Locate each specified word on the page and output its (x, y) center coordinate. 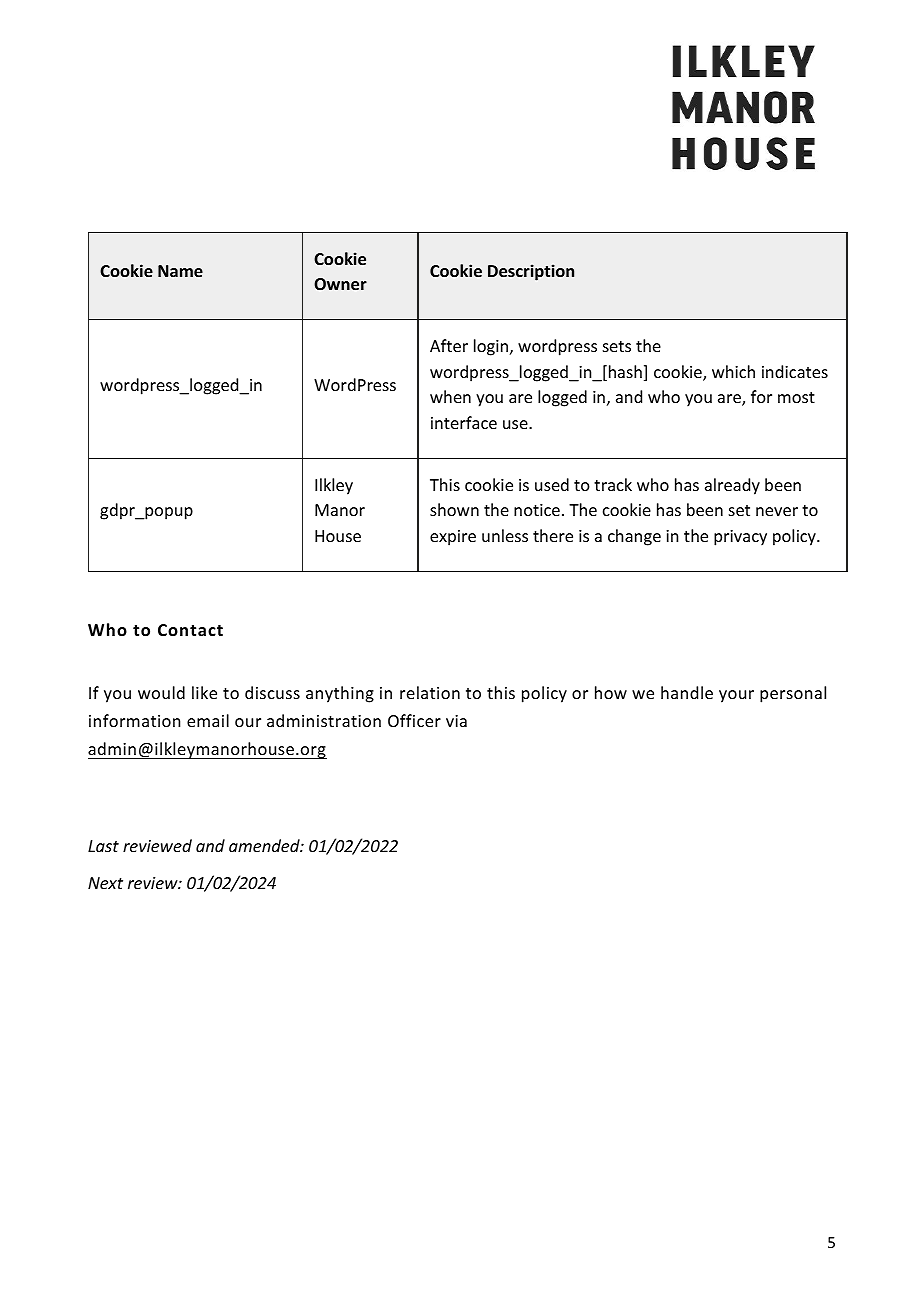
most (796, 397)
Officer (414, 720)
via (456, 721)
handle (687, 692)
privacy (740, 538)
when (450, 396)
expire (453, 538)
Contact (190, 630)
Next (105, 883)
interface (464, 422)
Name (180, 271)
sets (617, 346)
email (208, 720)
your (736, 696)
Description (531, 272)
